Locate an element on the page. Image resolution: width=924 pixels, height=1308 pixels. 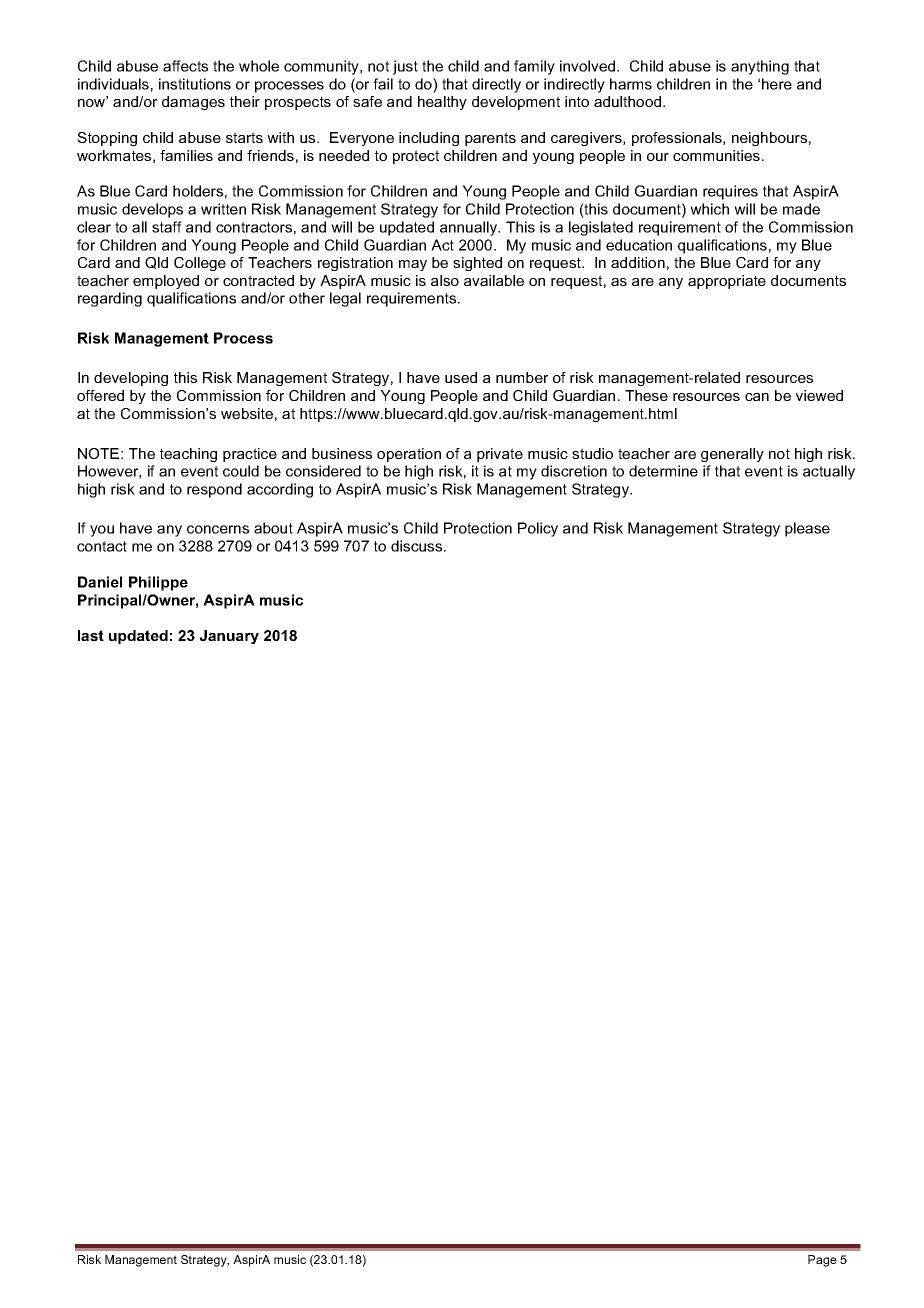
damages is located at coordinates (193, 103).
